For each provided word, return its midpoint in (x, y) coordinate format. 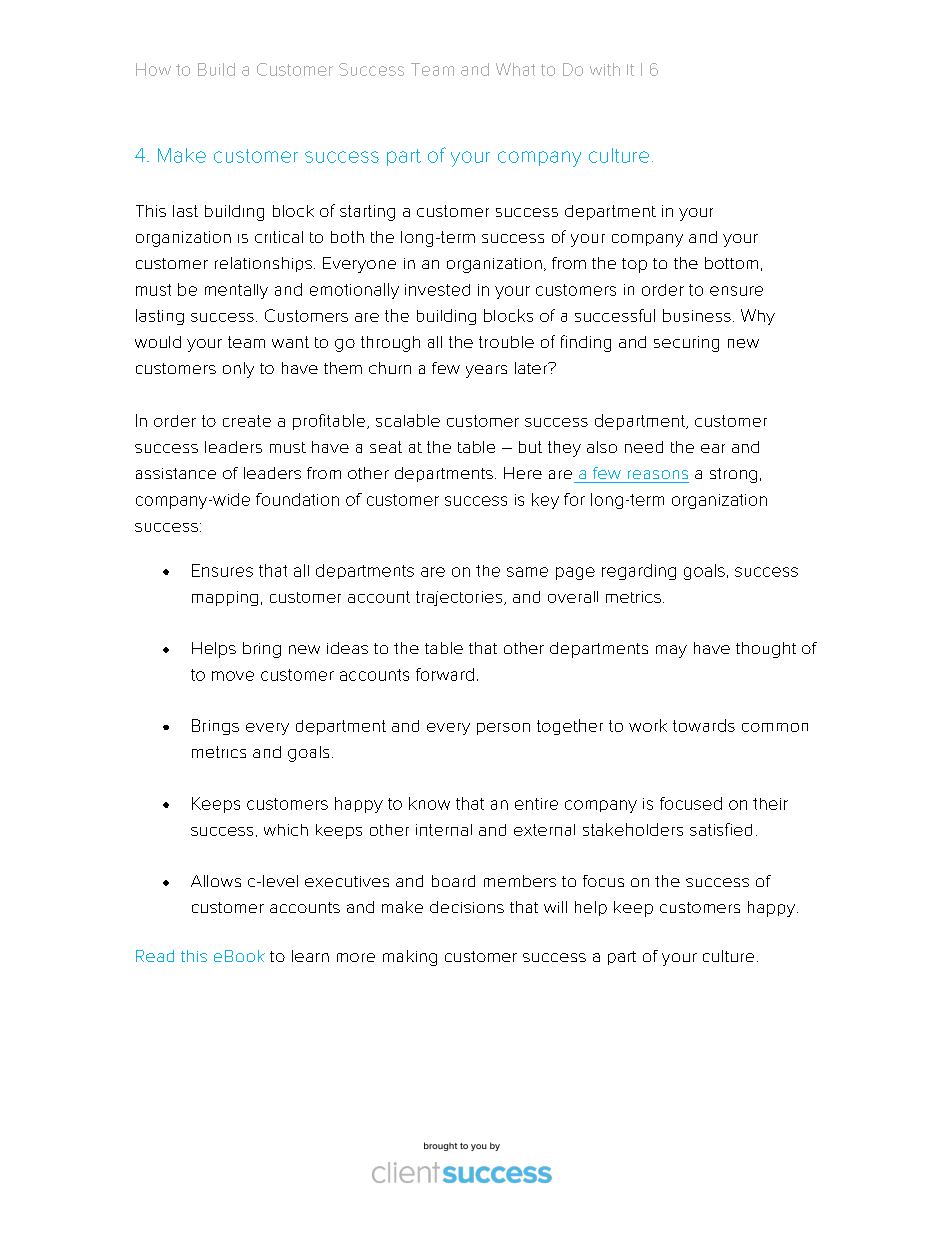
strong (733, 475)
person (503, 729)
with (605, 69)
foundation (297, 499)
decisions (467, 907)
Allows (216, 881)
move (233, 676)
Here (523, 473)
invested (437, 290)
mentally (236, 291)
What (515, 69)
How (153, 69)
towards (704, 725)
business (697, 315)
